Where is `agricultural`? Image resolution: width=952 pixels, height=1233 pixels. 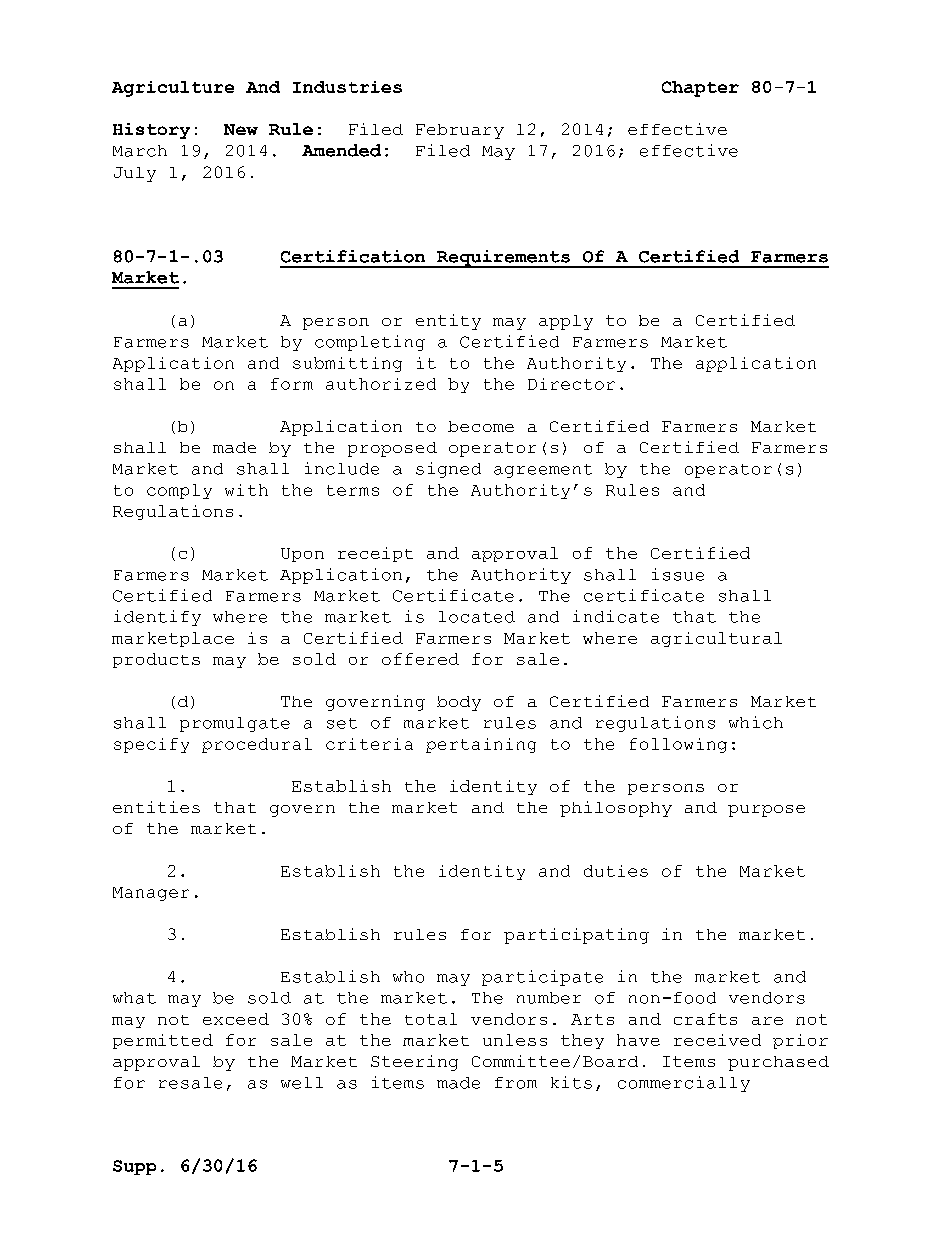 agricultural is located at coordinates (716, 639).
